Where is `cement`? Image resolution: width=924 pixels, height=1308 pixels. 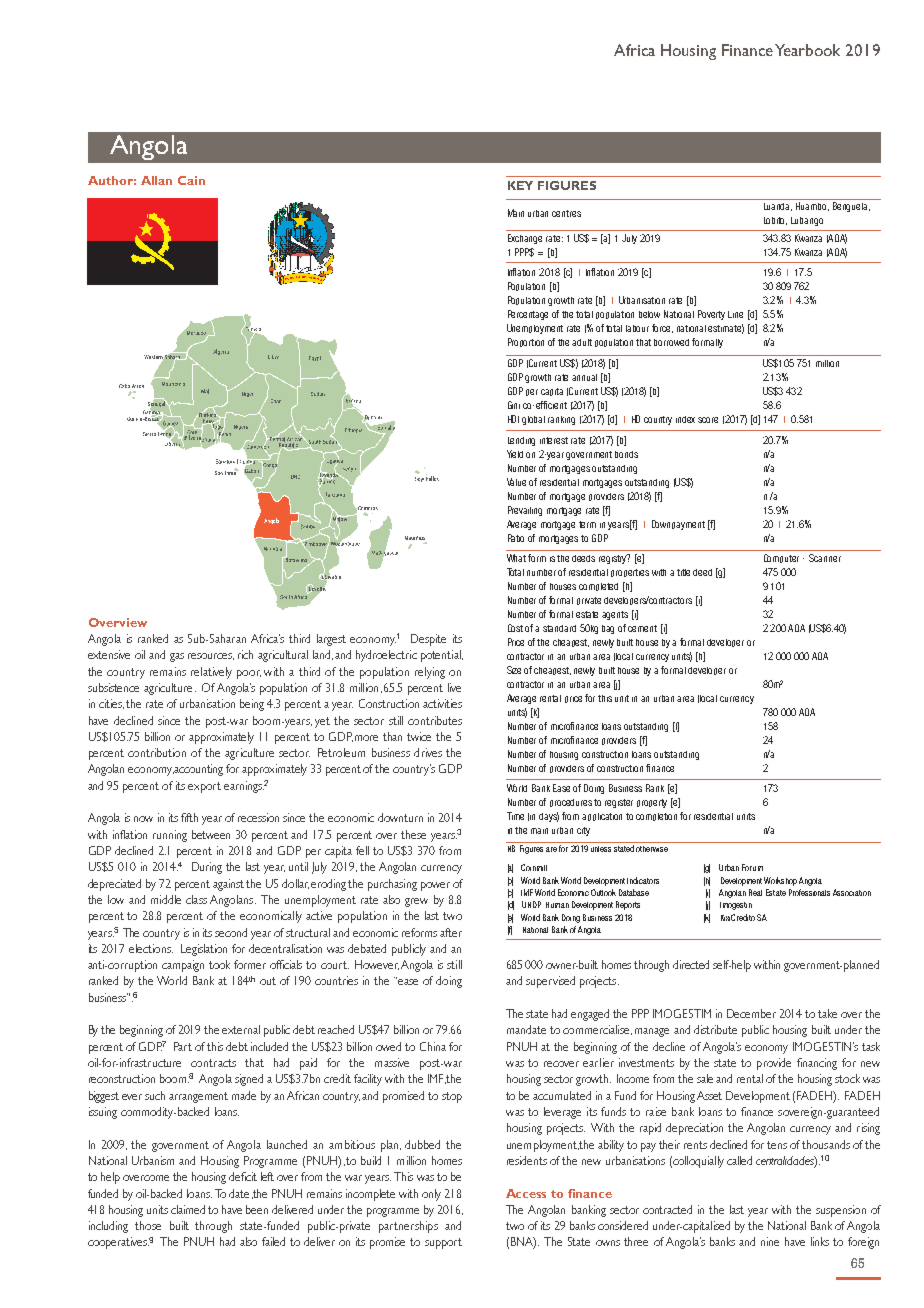
cement is located at coordinates (642, 628).
